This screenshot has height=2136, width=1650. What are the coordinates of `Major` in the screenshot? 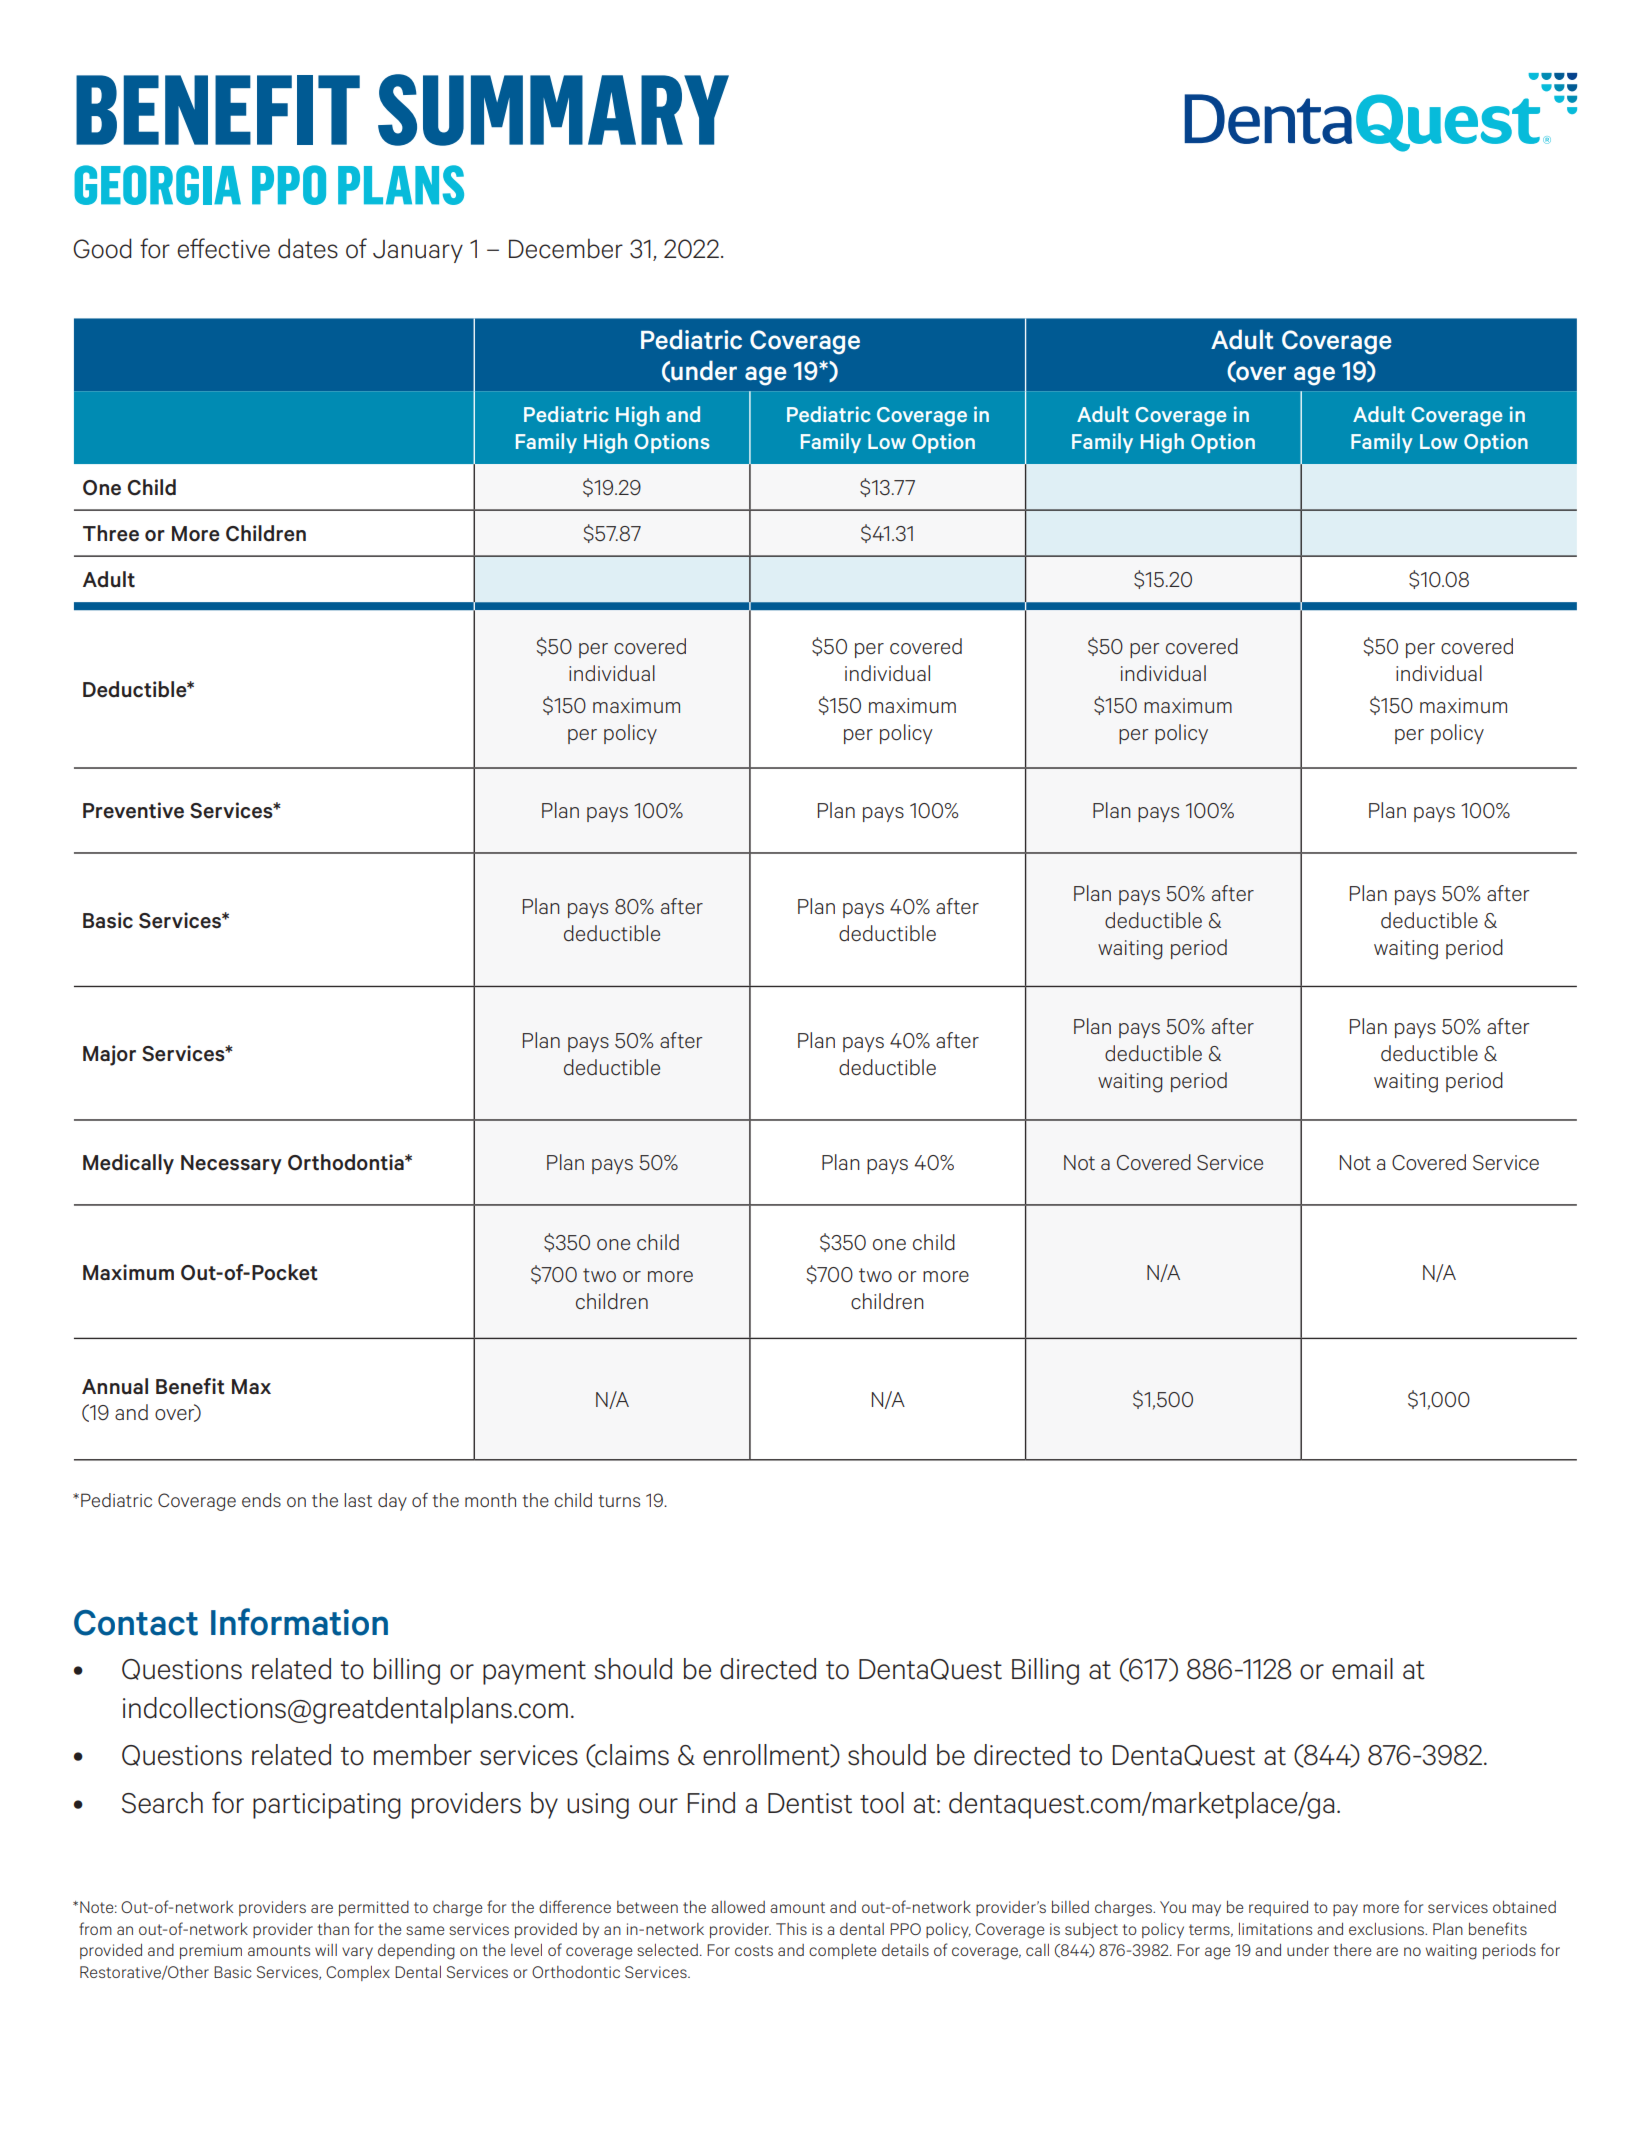 It's located at (109, 1055).
